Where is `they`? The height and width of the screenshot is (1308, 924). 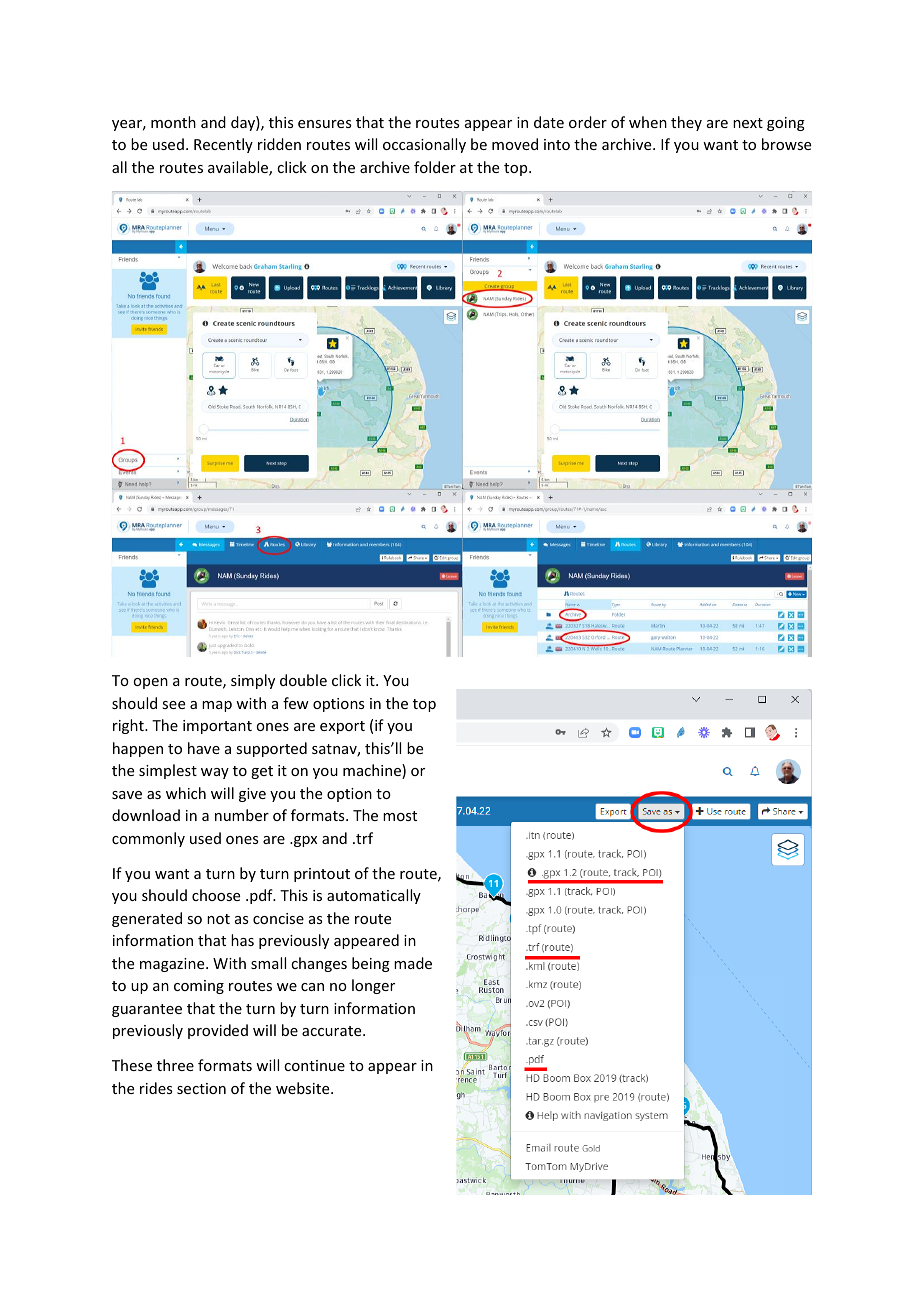
they is located at coordinates (686, 123).
